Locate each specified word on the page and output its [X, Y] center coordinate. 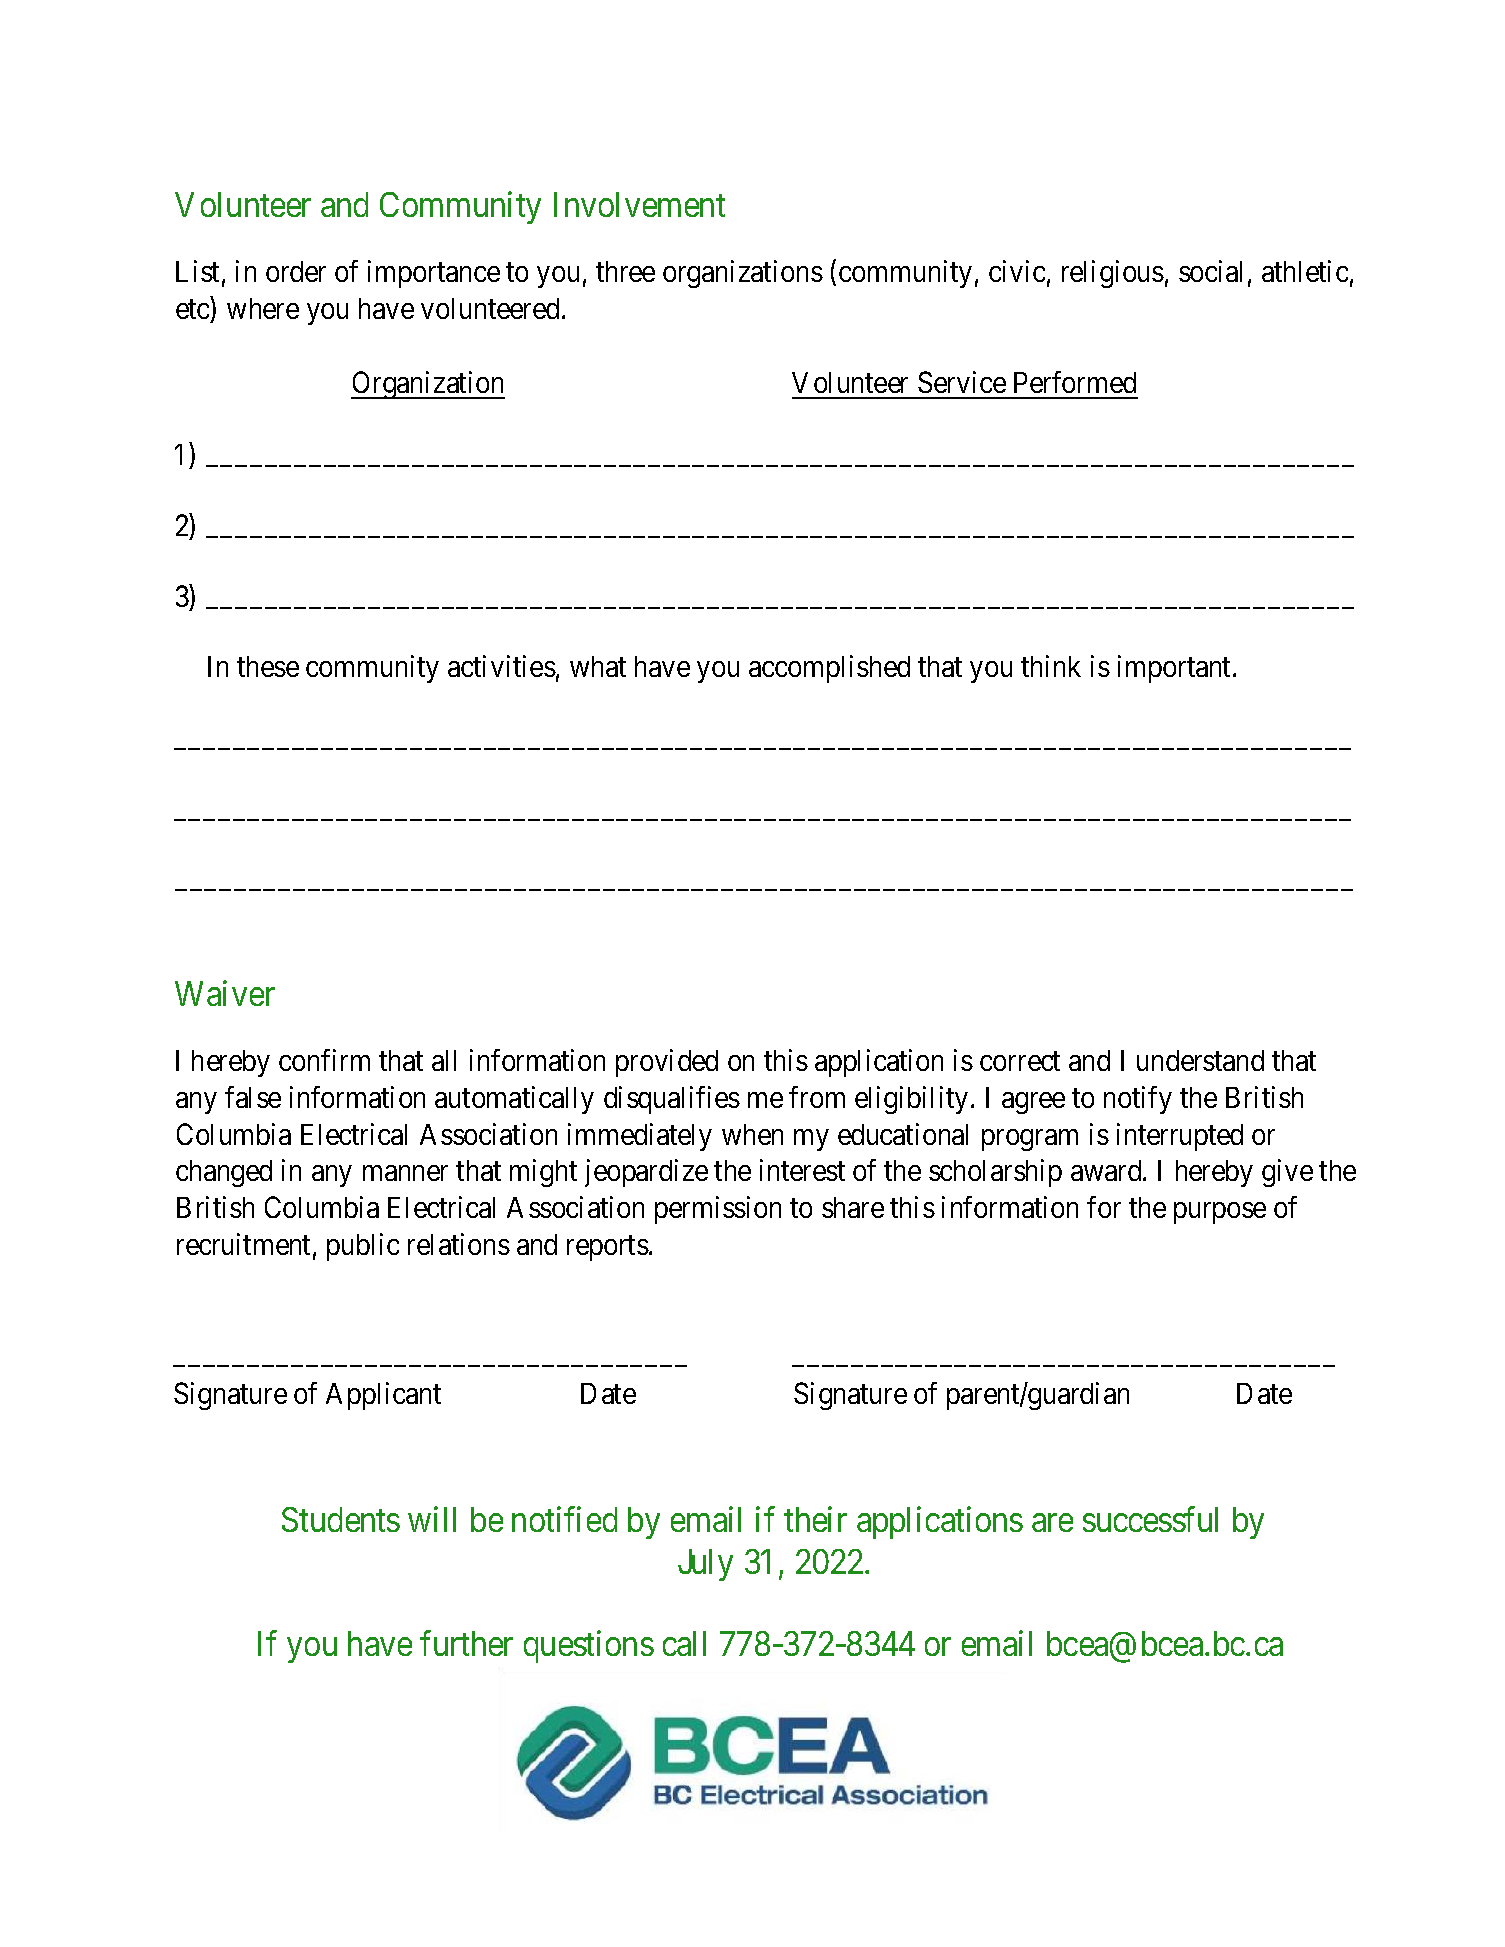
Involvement [639, 204]
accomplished [829, 669]
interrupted [1180, 1137]
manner [405, 1173]
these [268, 666]
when [752, 1134]
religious [1113, 274]
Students [341, 1519]
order [296, 271]
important [1176, 669]
